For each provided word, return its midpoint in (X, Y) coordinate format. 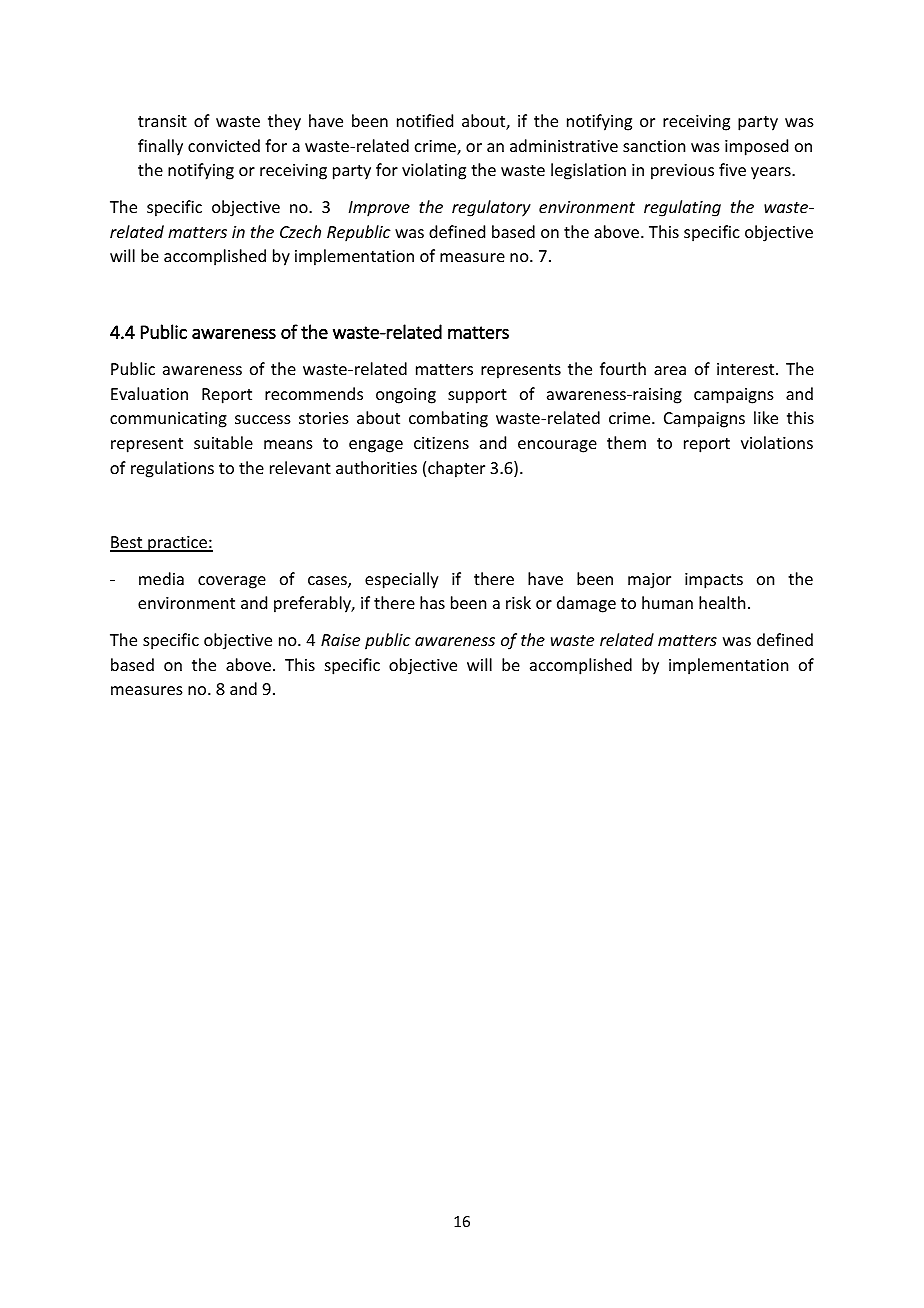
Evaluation (149, 393)
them (626, 442)
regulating (682, 208)
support (477, 396)
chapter (456, 469)
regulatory (491, 208)
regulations (172, 469)
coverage (232, 582)
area (670, 370)
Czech (300, 231)
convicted (224, 145)
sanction (654, 146)
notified (425, 120)
